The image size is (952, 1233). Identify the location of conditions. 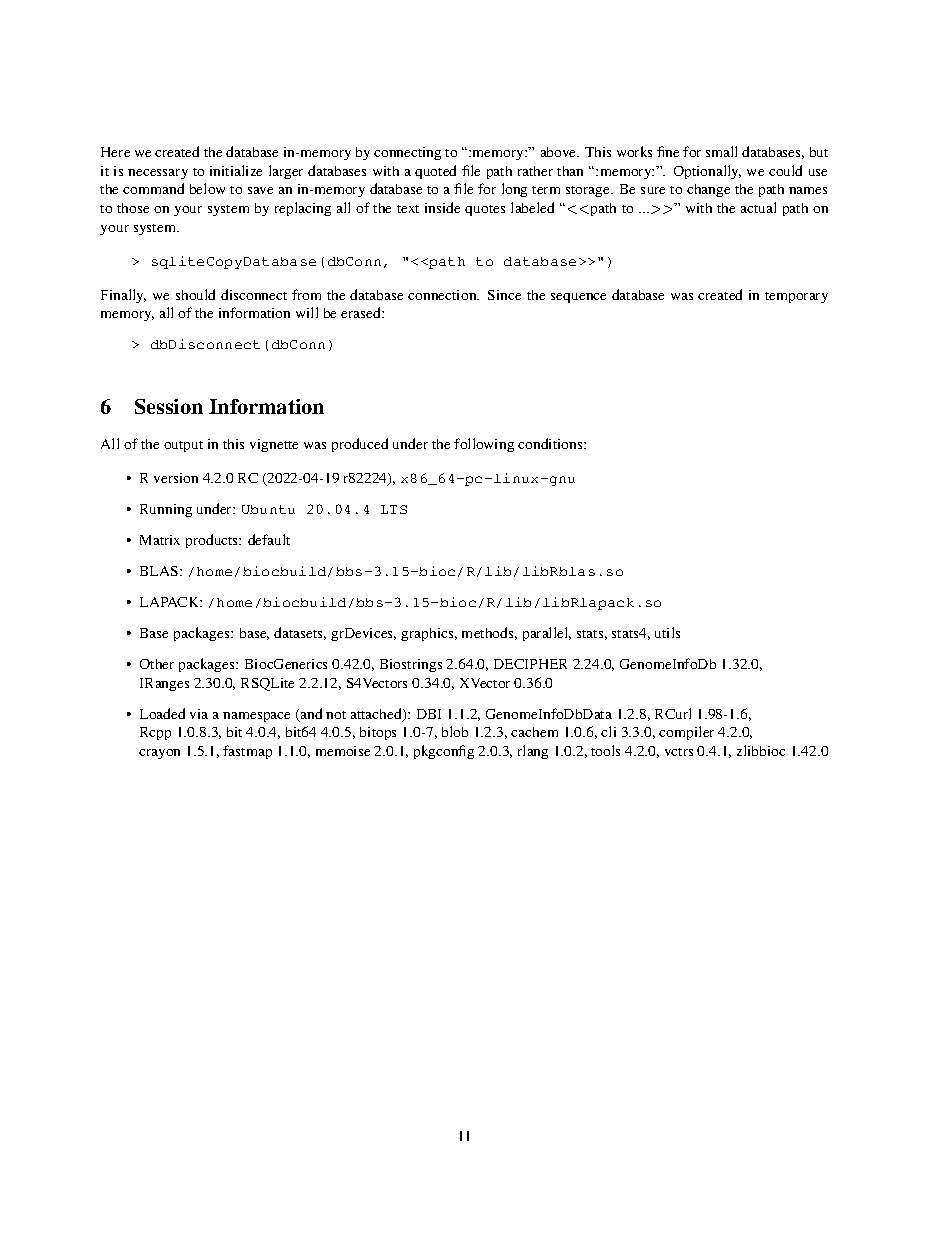
(551, 443).
